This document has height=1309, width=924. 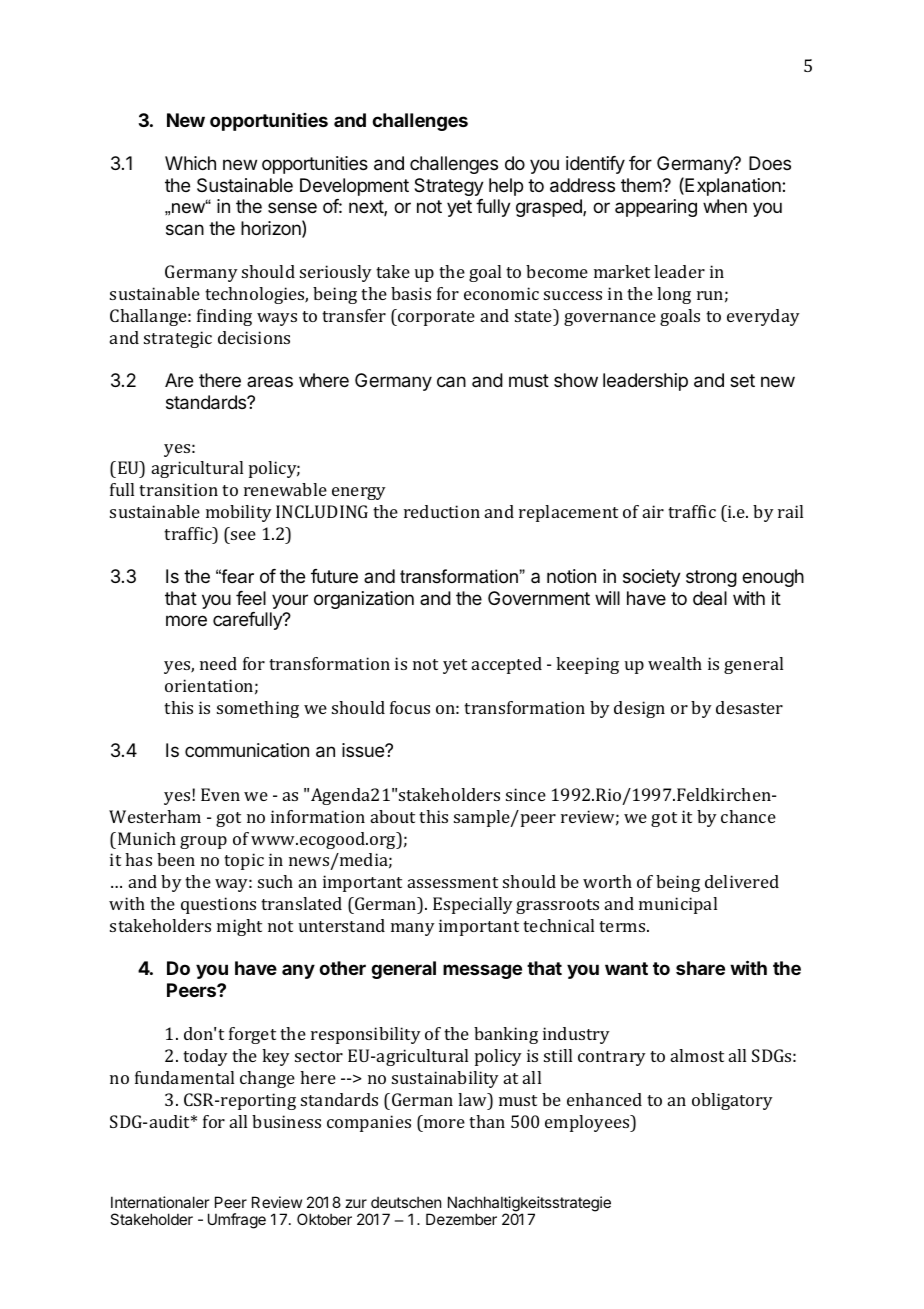 I want to click on desaster, so click(x=749, y=707).
